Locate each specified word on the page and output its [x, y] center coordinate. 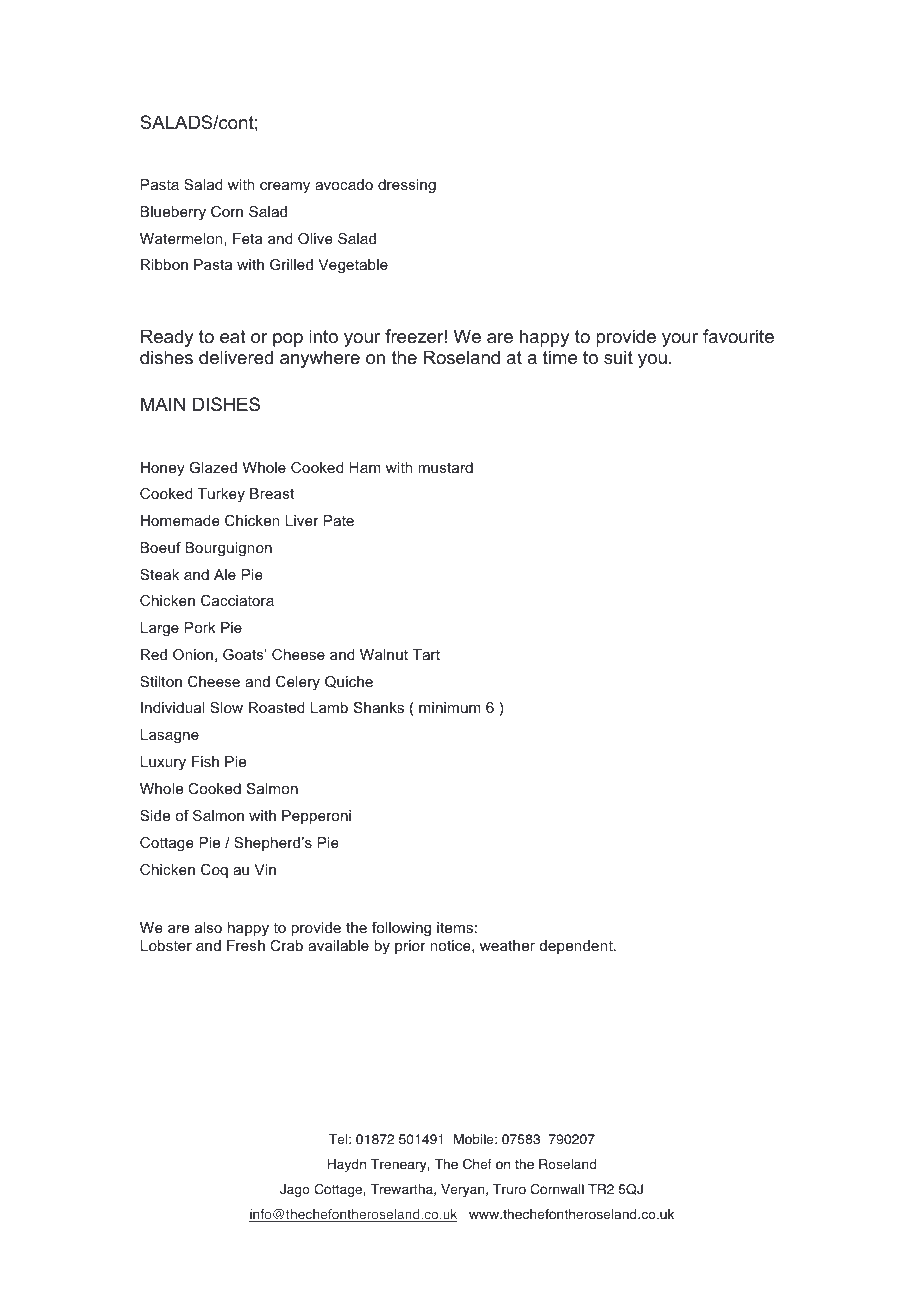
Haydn [347, 1165]
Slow [226, 707]
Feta [247, 238]
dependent [577, 947]
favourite [738, 336]
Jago [295, 1190]
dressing [407, 186]
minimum [450, 707]
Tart [426, 654]
